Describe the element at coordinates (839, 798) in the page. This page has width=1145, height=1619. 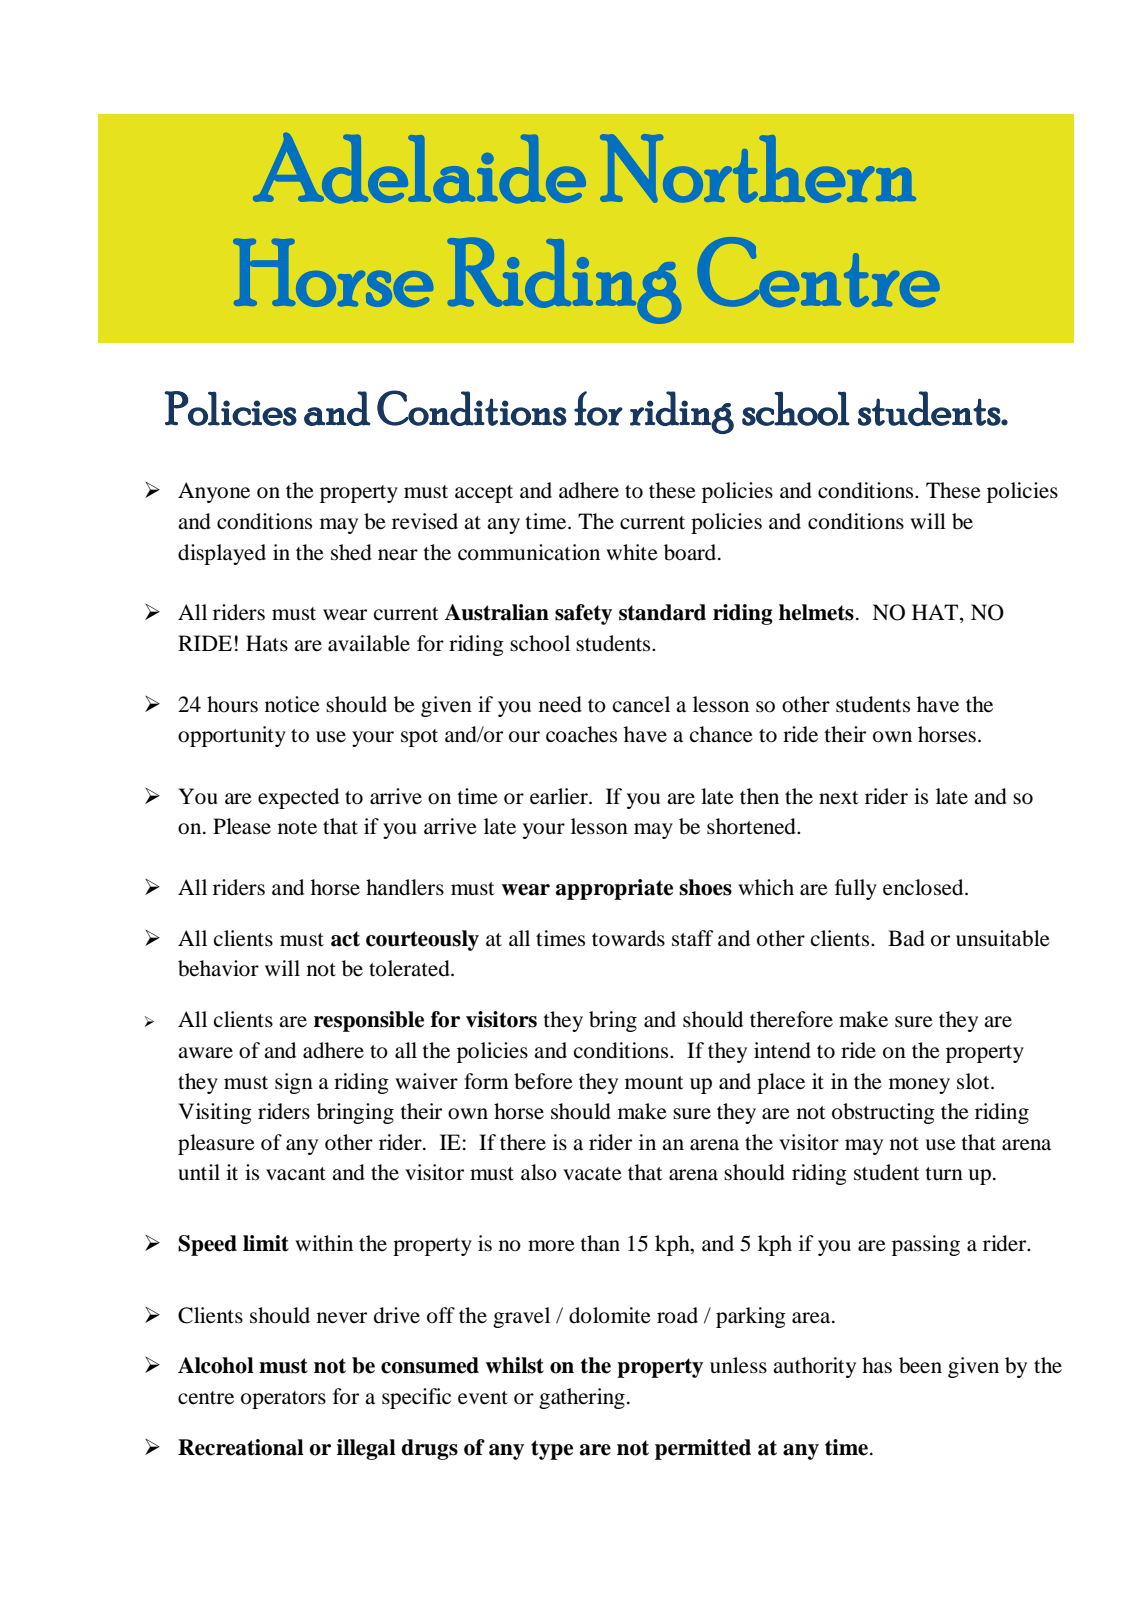
I see `next` at that location.
